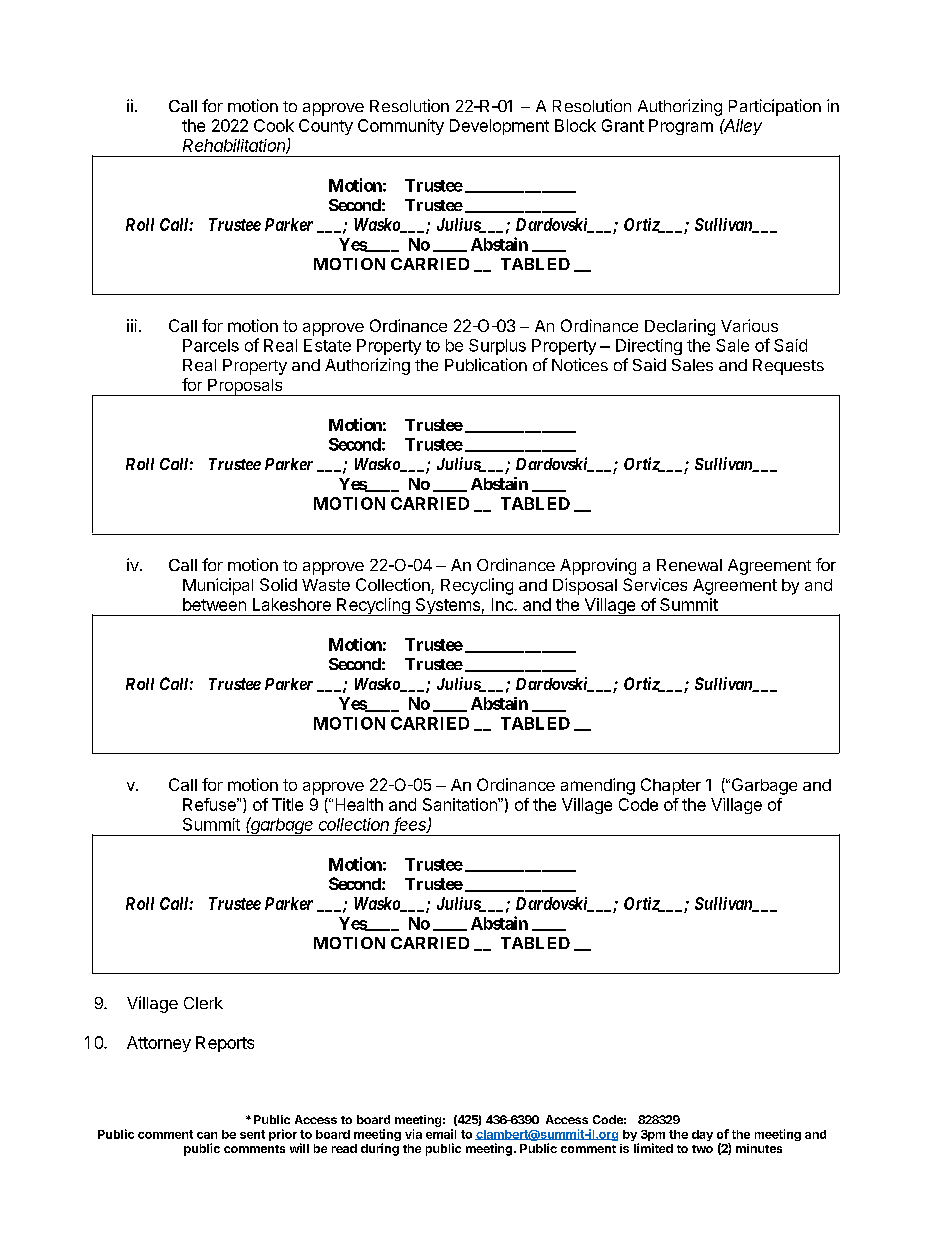 The image size is (952, 1233). Describe the element at coordinates (497, 347) in the document. I see `Surplus` at that location.
